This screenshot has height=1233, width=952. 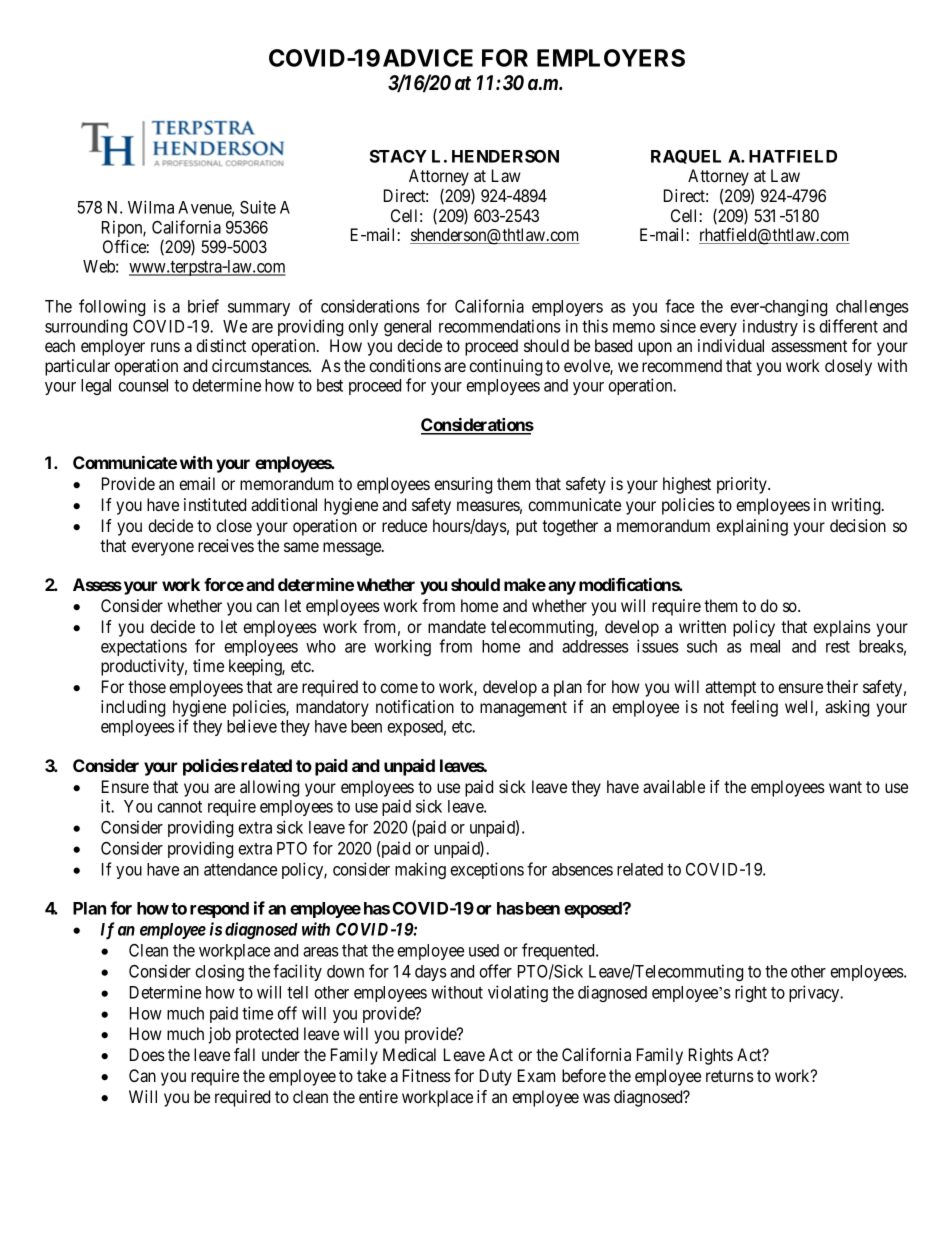 What do you see at coordinates (151, 207) in the screenshot?
I see `Wilma` at bounding box center [151, 207].
